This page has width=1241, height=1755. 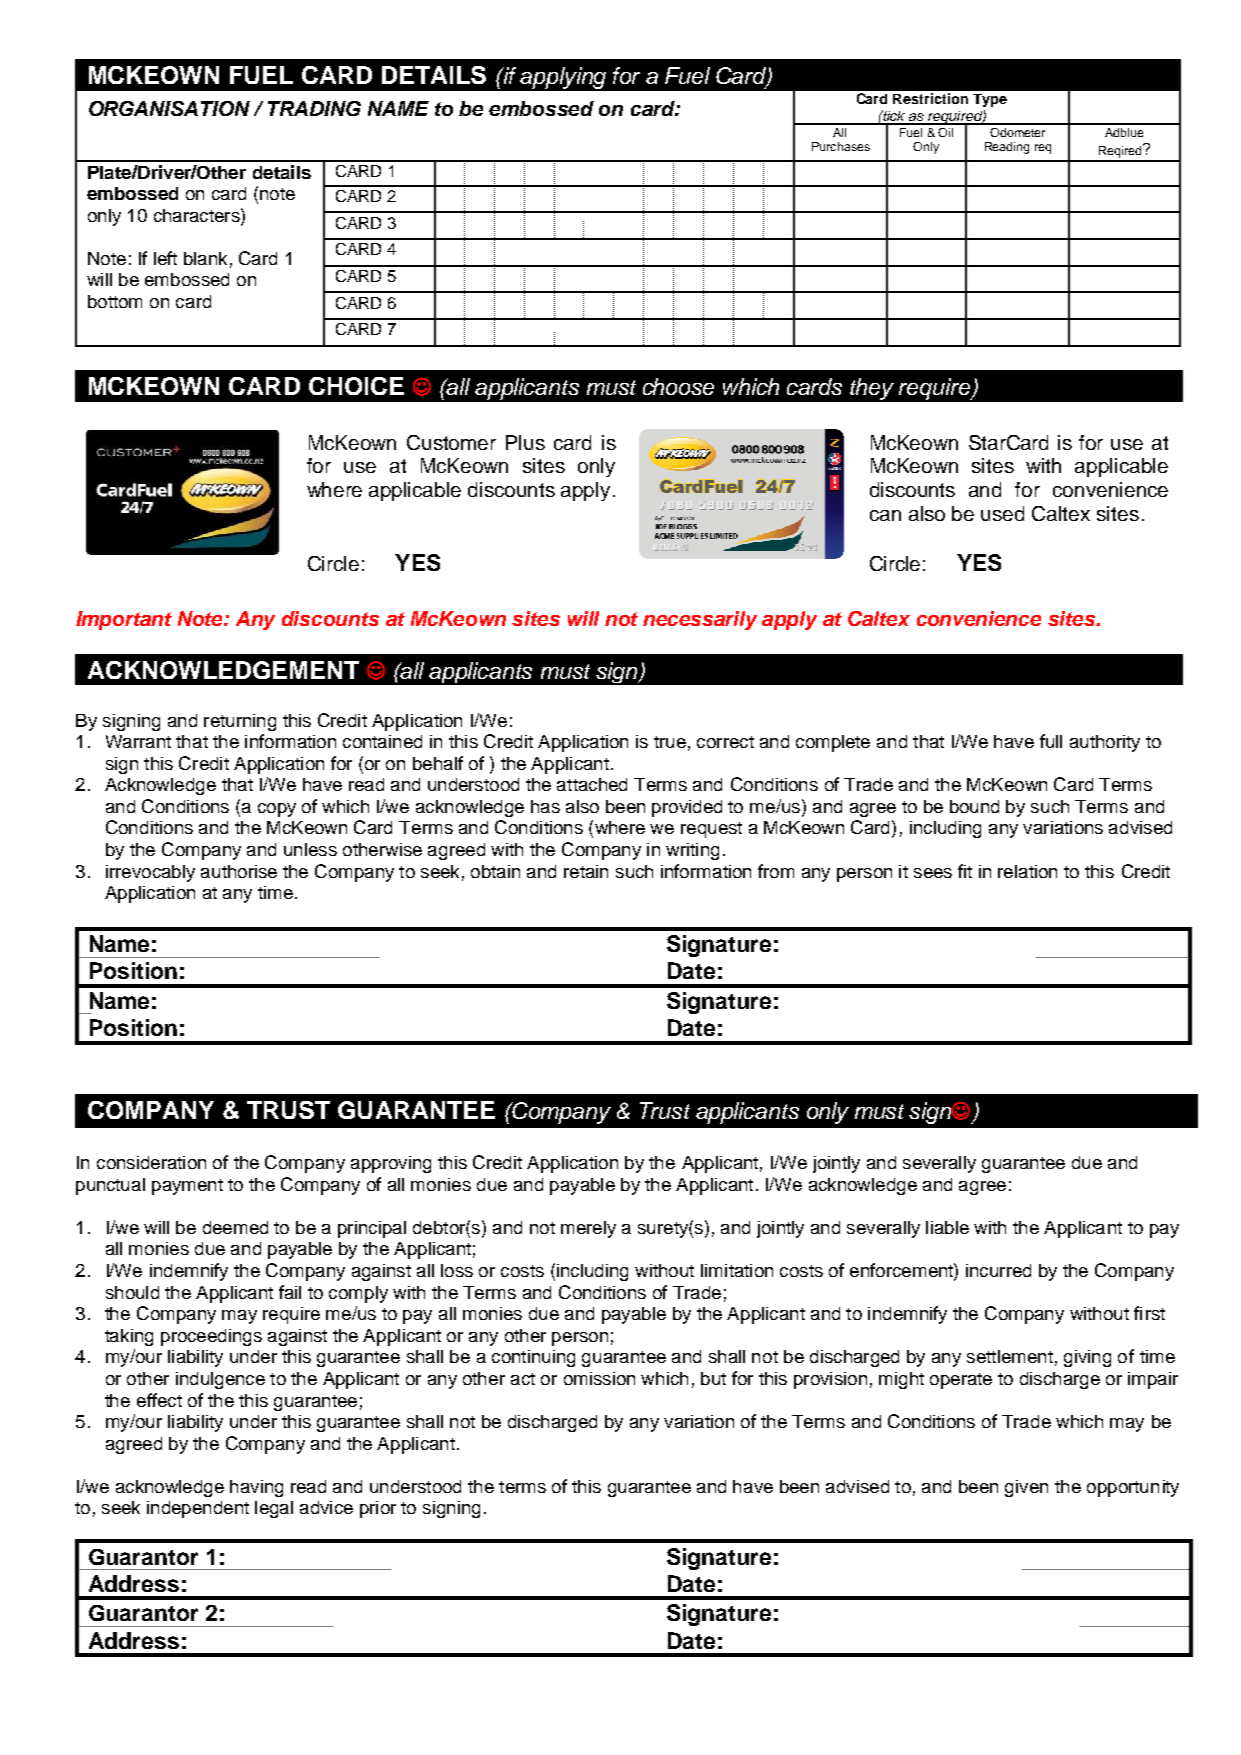 What do you see at coordinates (1027, 871) in the page?
I see `relation` at bounding box center [1027, 871].
